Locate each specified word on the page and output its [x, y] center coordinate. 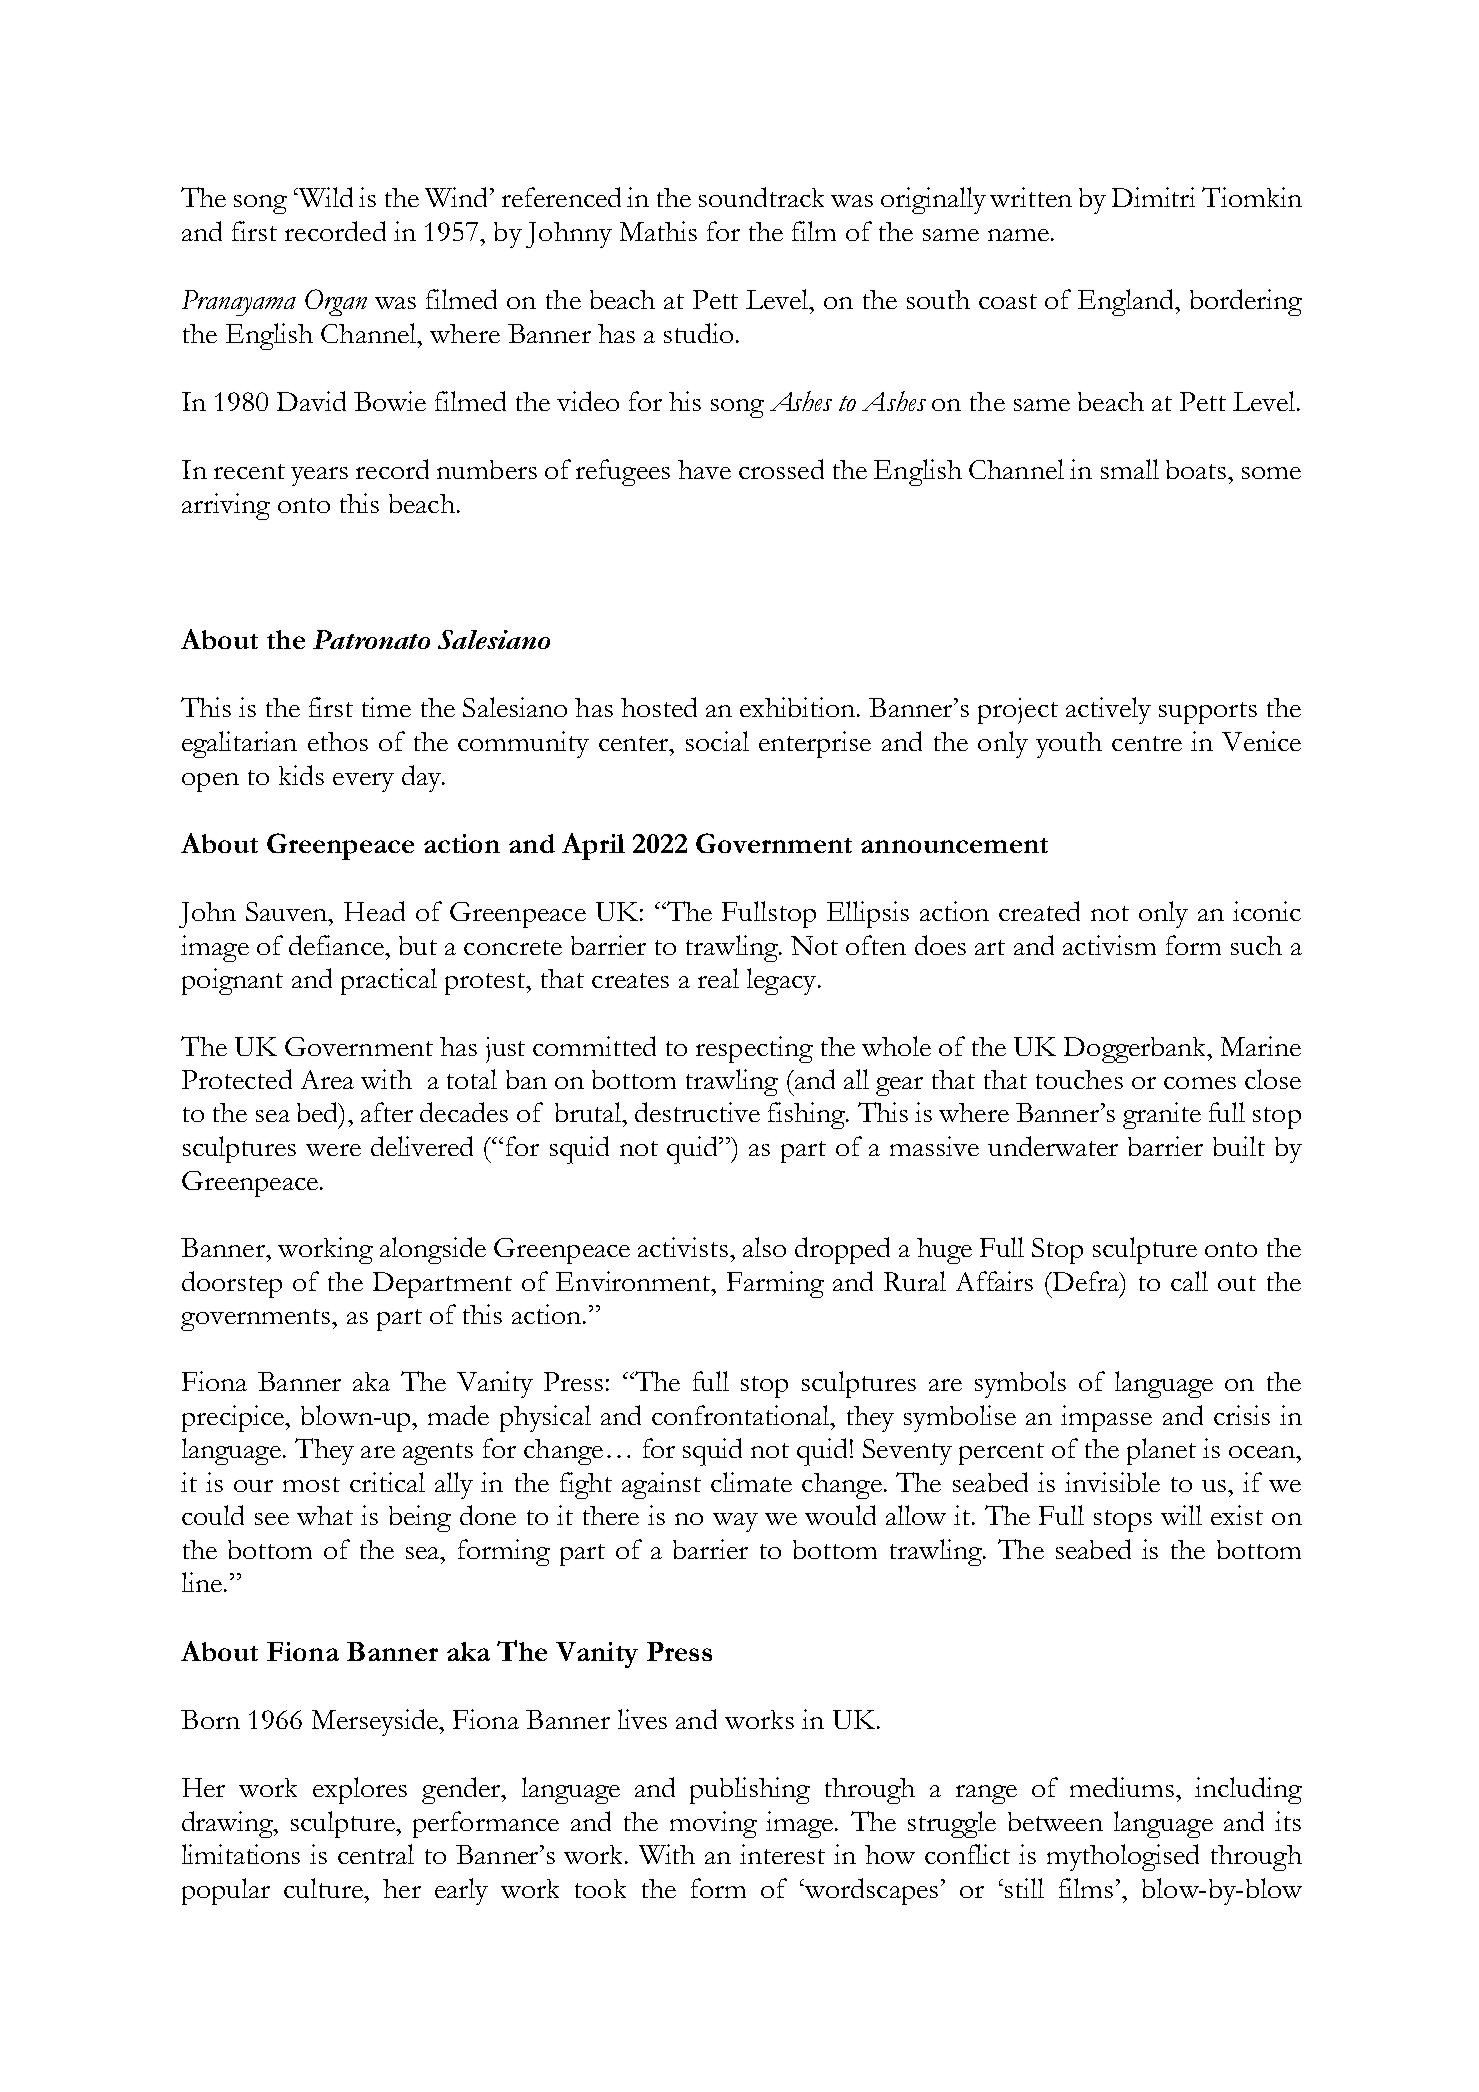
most [311, 1484]
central [376, 1854]
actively [1108, 710]
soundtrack [761, 197]
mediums [1123, 1787]
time [386, 707]
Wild [325, 197]
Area [327, 1079]
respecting [754, 1049]
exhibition [799, 707]
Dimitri [1153, 197]
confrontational [742, 1415]
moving [713, 1824]
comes [1200, 1083]
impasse [1106, 1418]
